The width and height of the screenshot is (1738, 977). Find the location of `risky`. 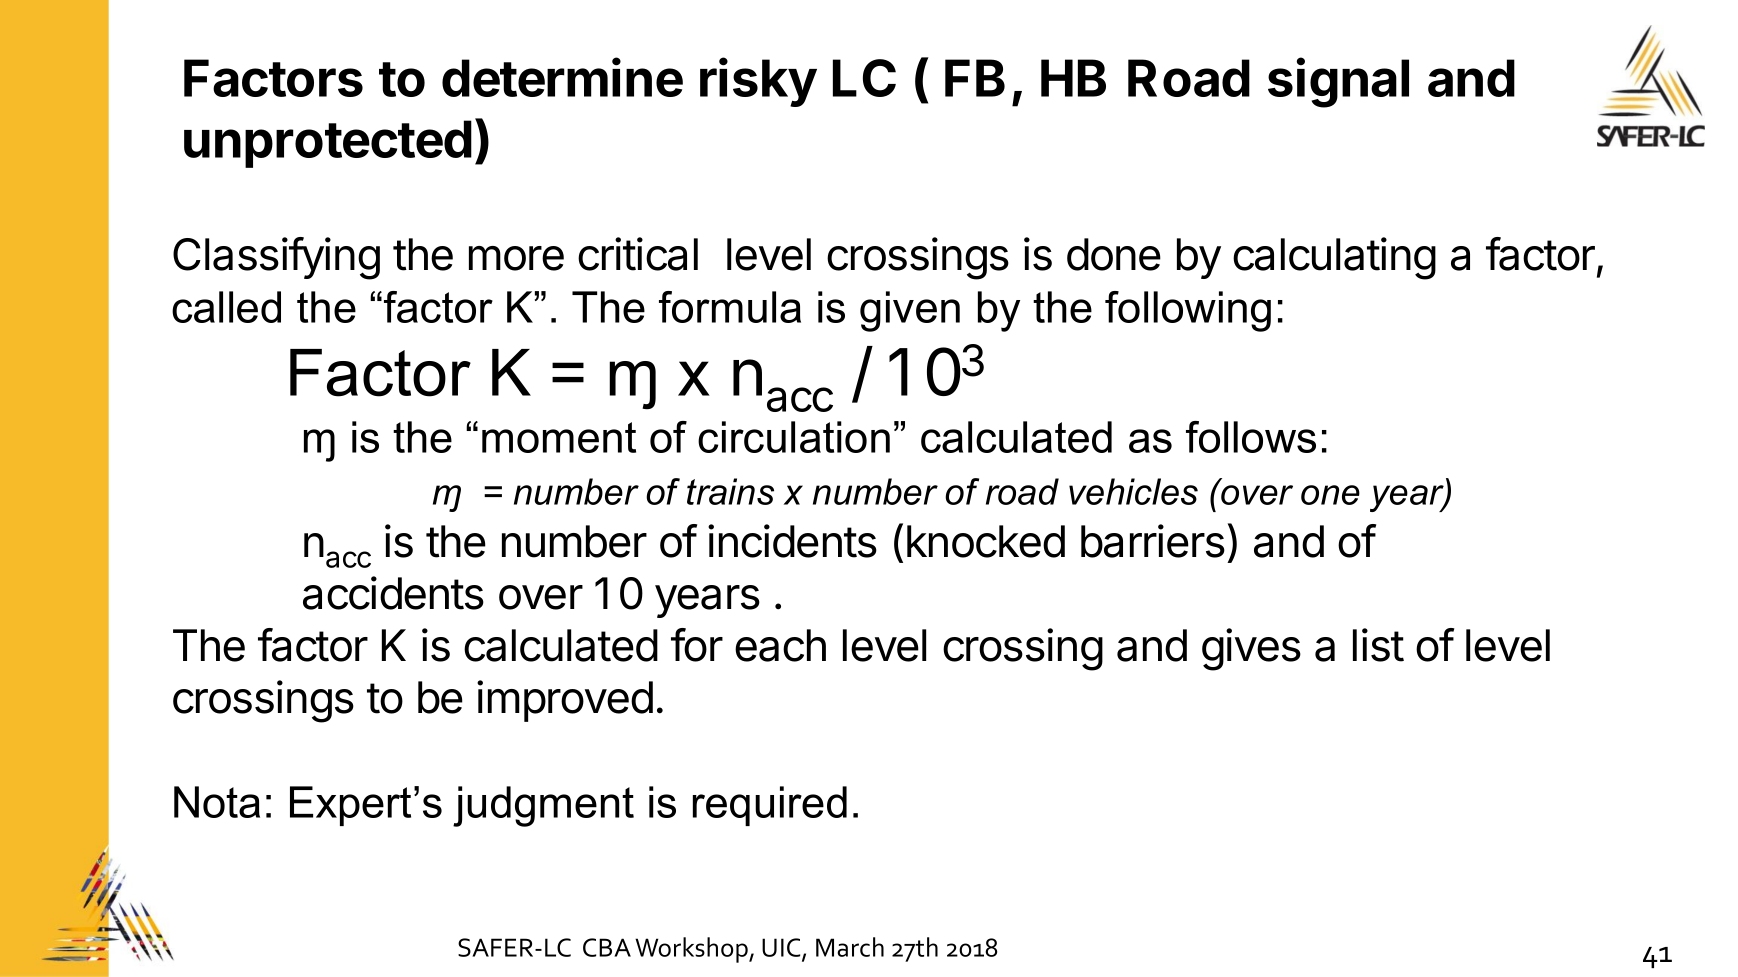

risky is located at coordinates (758, 82).
